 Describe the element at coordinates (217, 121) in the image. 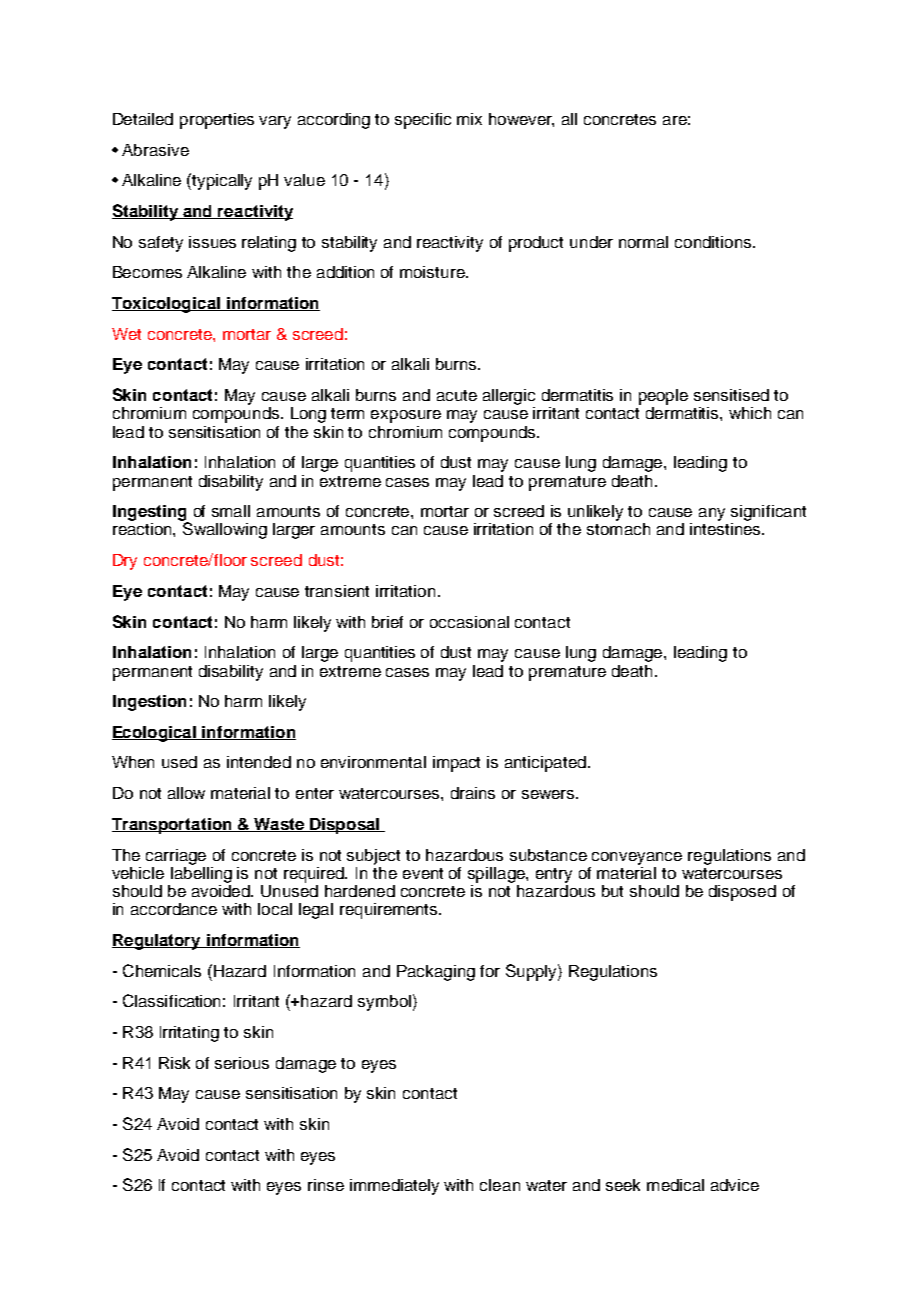

I see `properties` at that location.
